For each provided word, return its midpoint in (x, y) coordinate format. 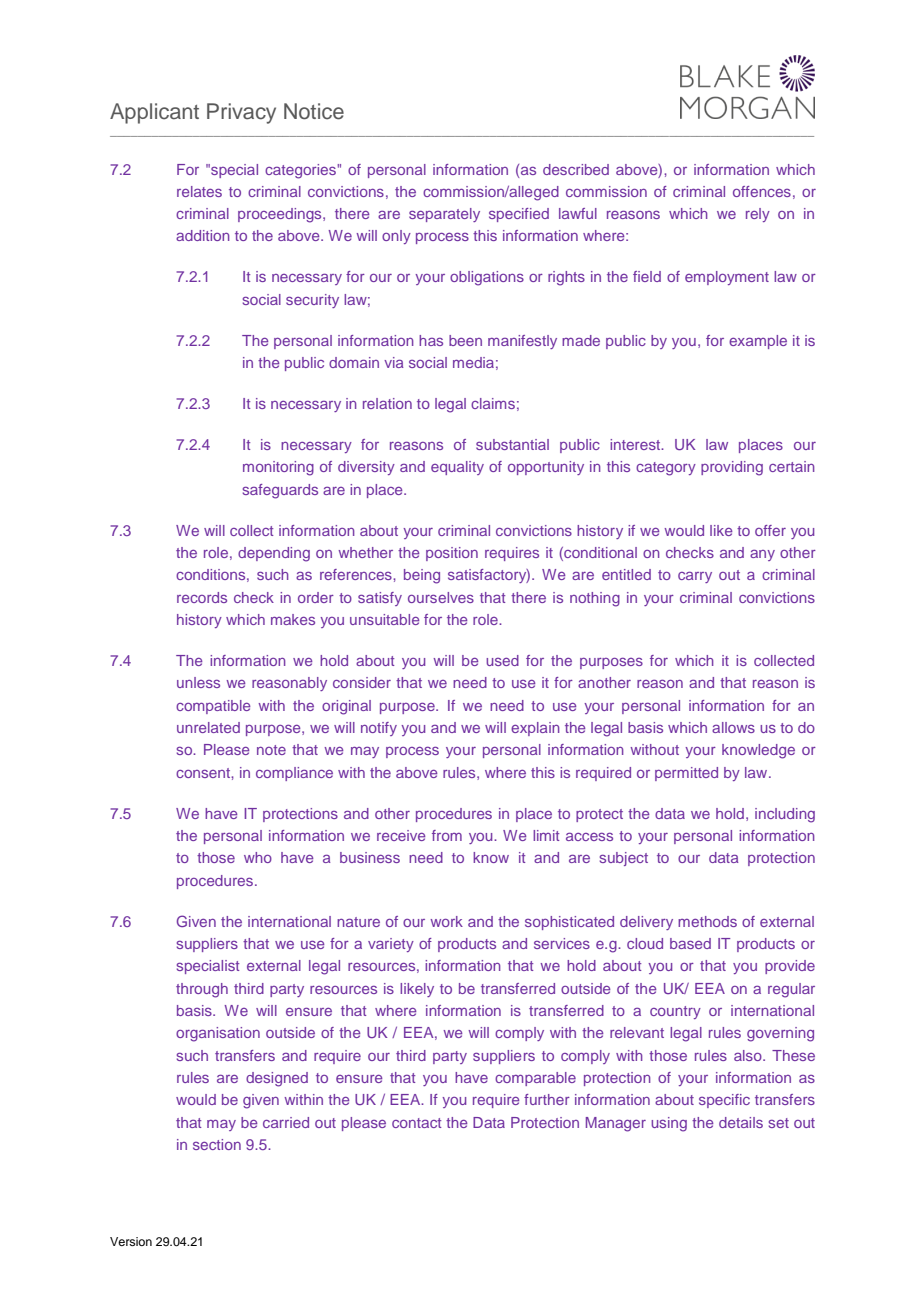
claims (493, 403)
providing (732, 468)
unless (198, 682)
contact (416, 1123)
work (446, 921)
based (690, 943)
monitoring (278, 468)
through (202, 990)
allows (733, 727)
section (217, 1144)
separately (444, 215)
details (741, 1122)
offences (762, 191)
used (502, 660)
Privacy (241, 113)
